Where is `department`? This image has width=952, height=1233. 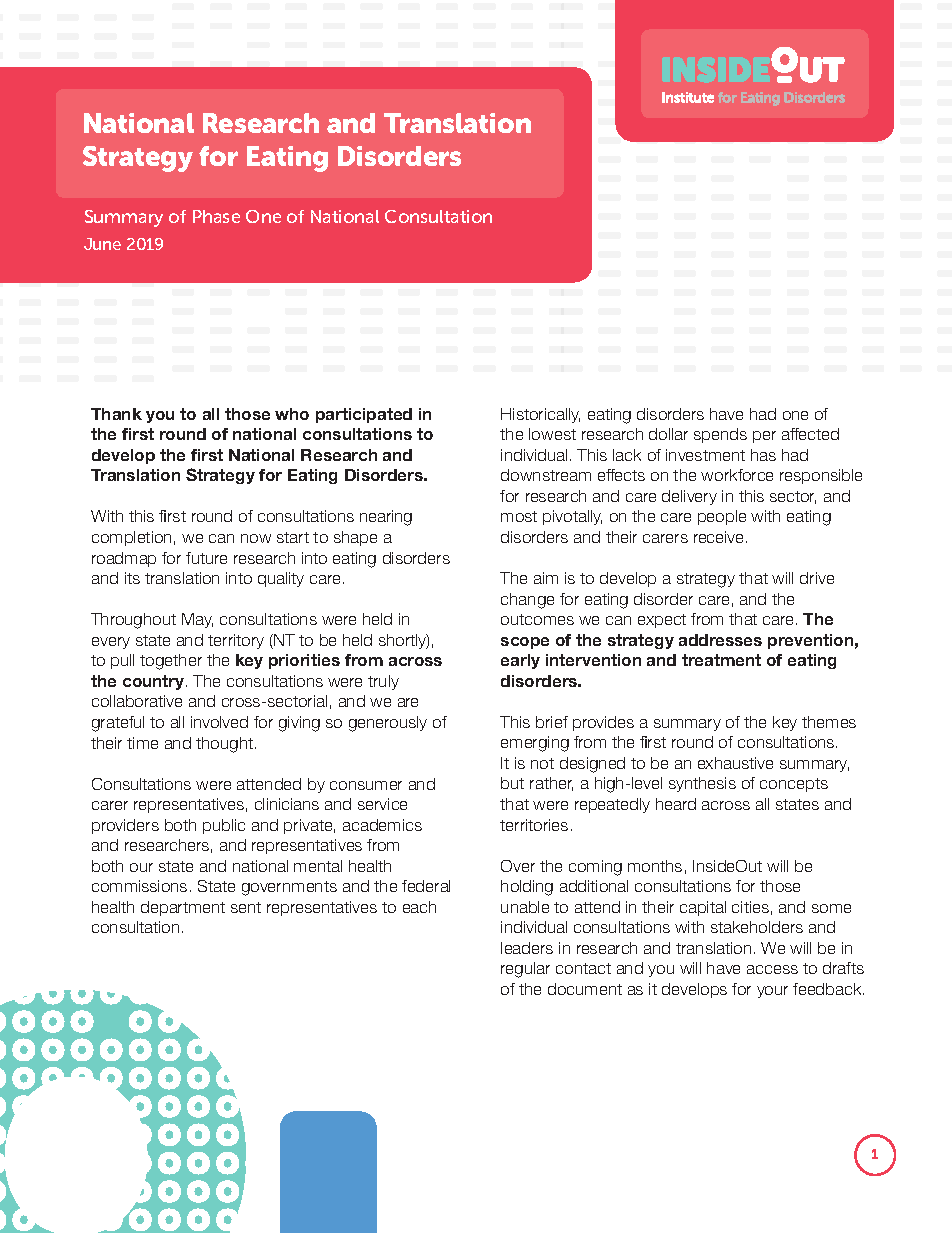 department is located at coordinates (183, 908).
